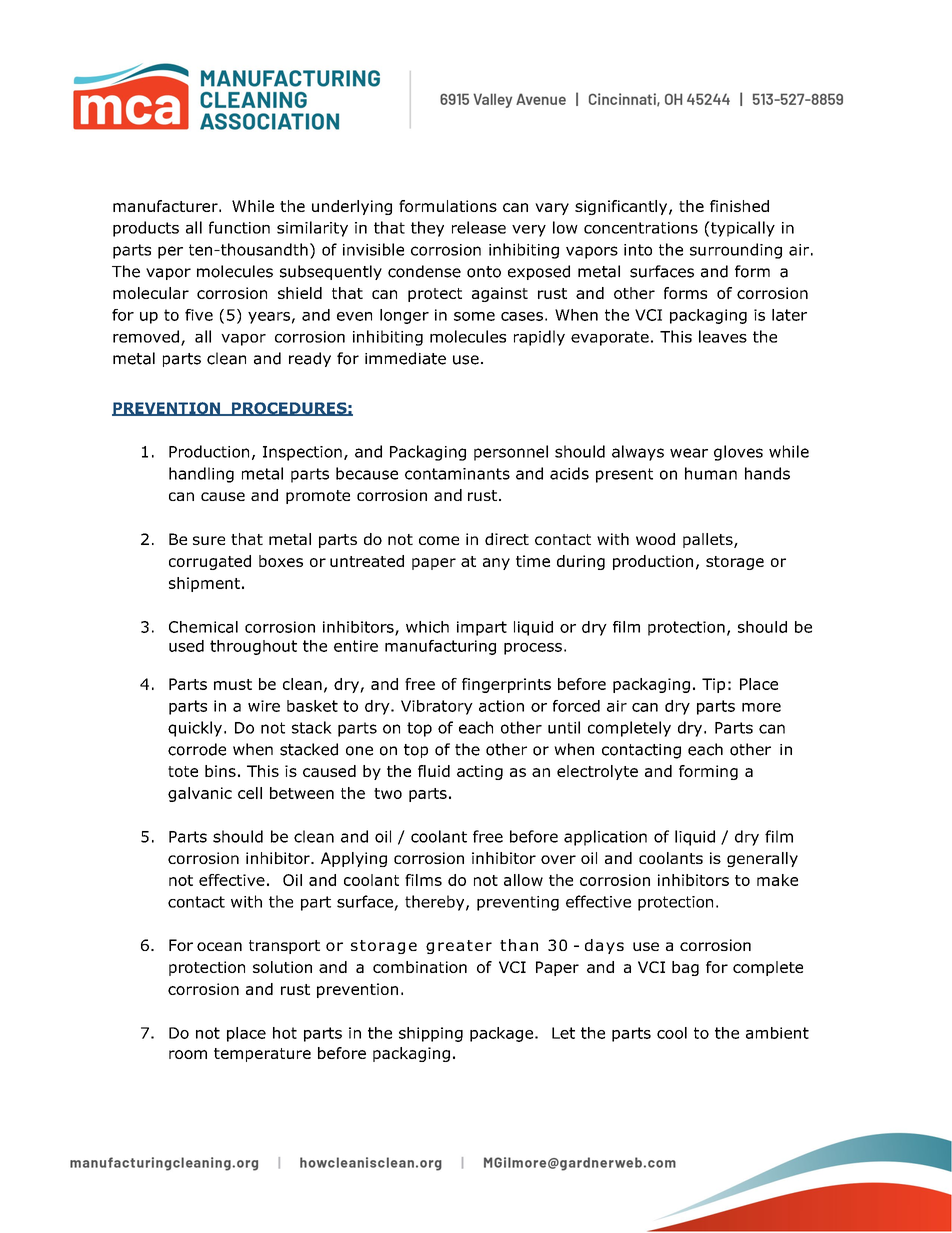 The width and height of the screenshot is (952, 1233). I want to click on Tip, so click(713, 685).
